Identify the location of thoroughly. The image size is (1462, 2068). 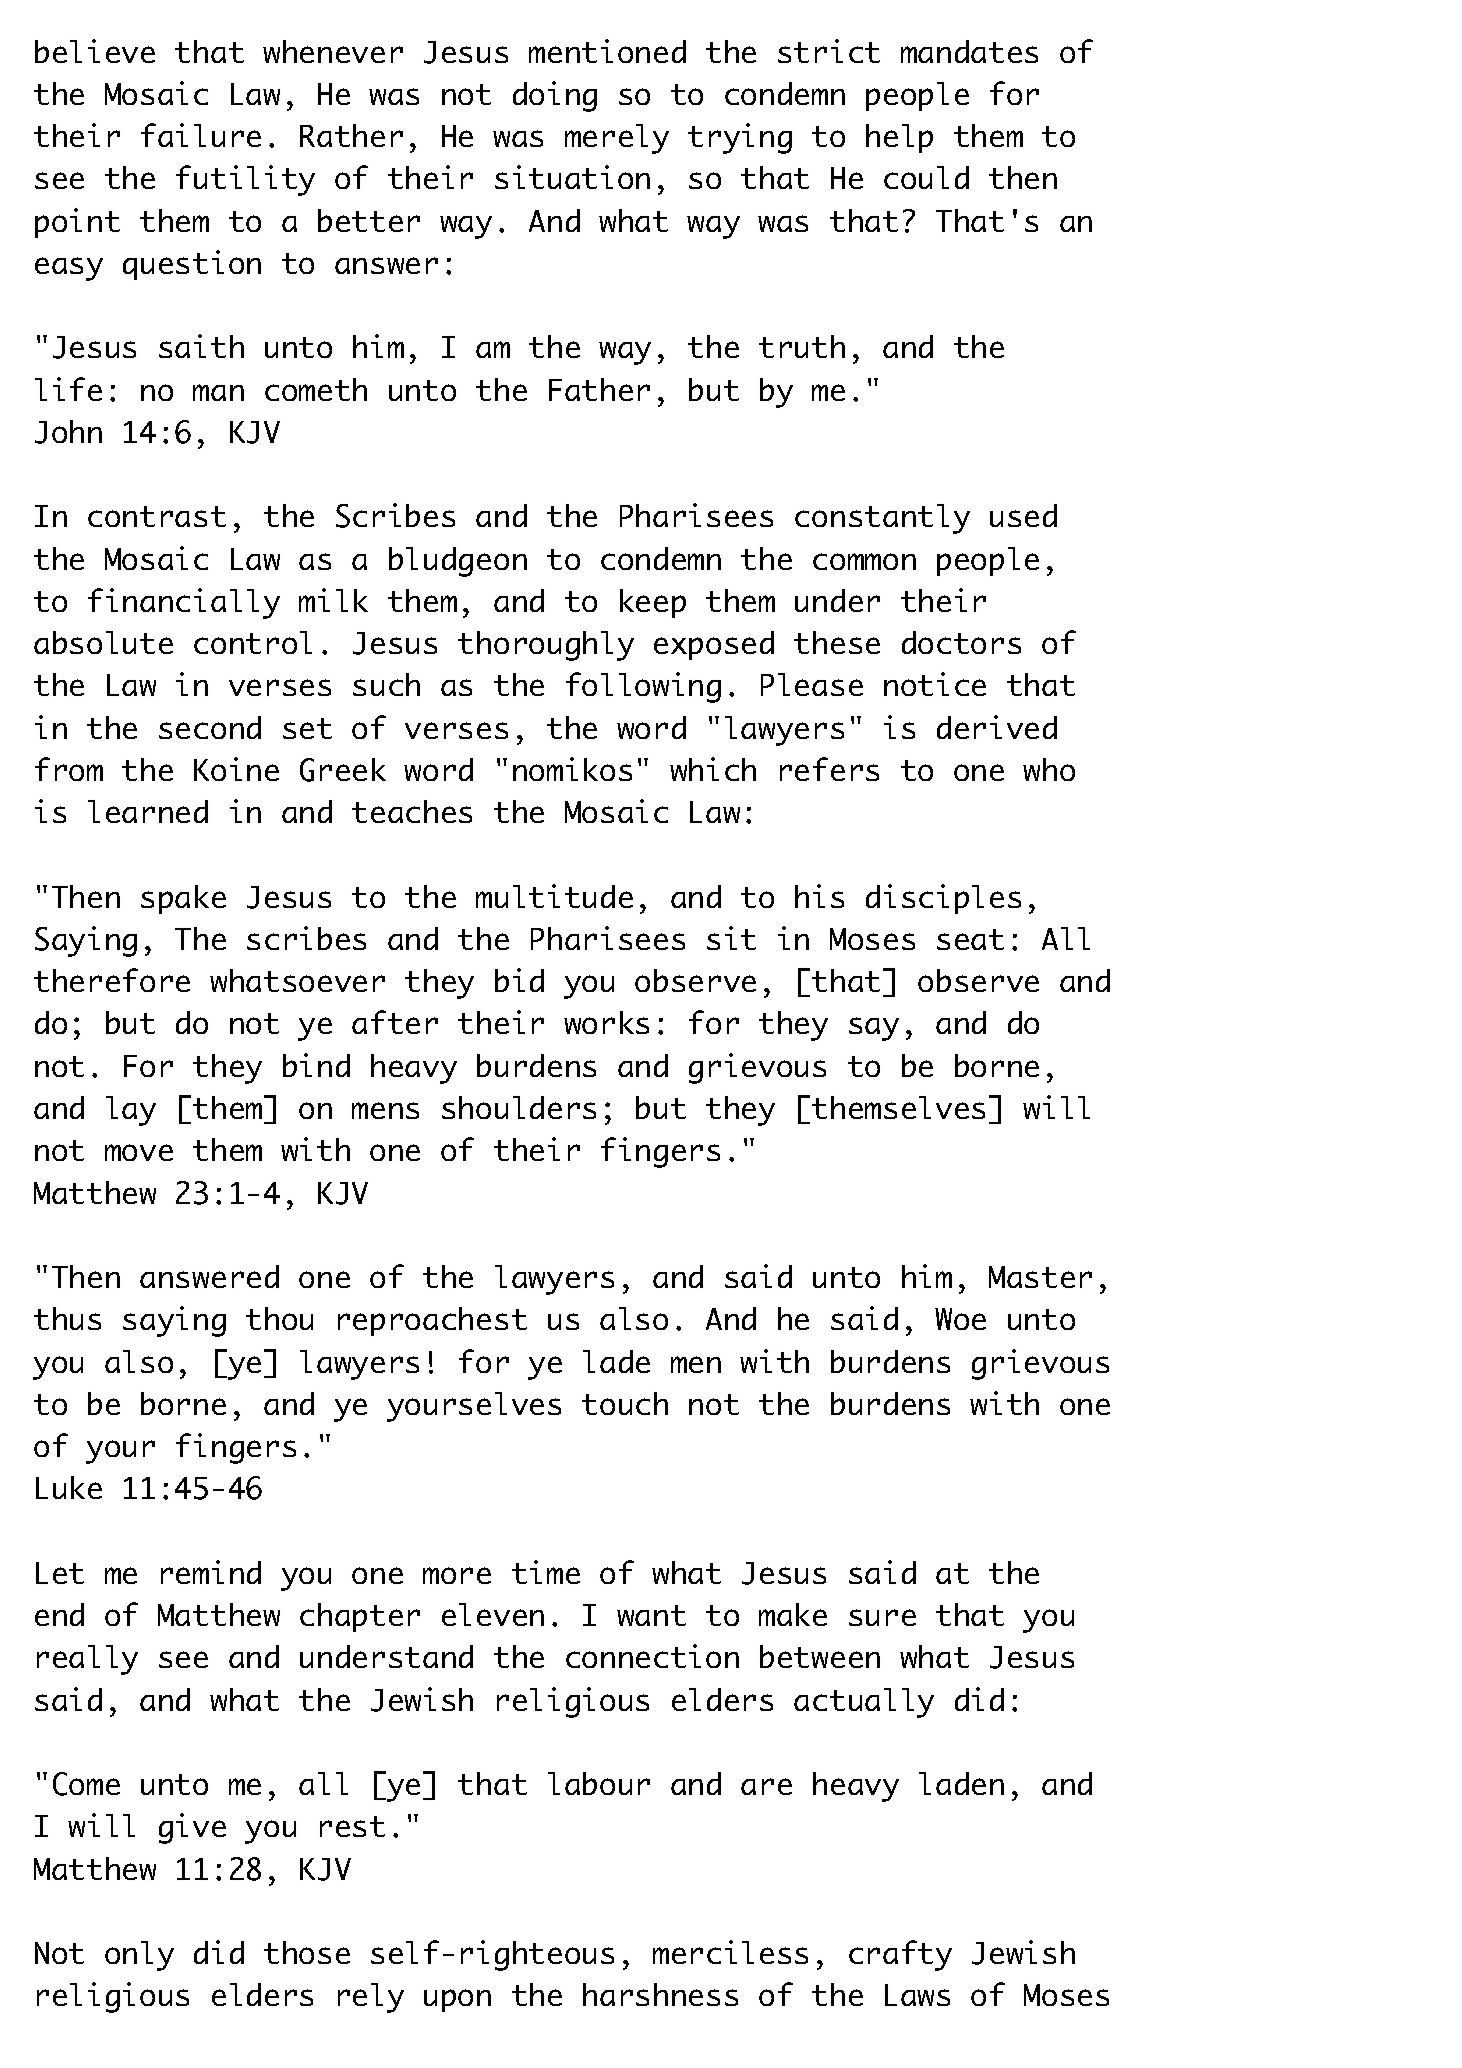
(546, 646).
